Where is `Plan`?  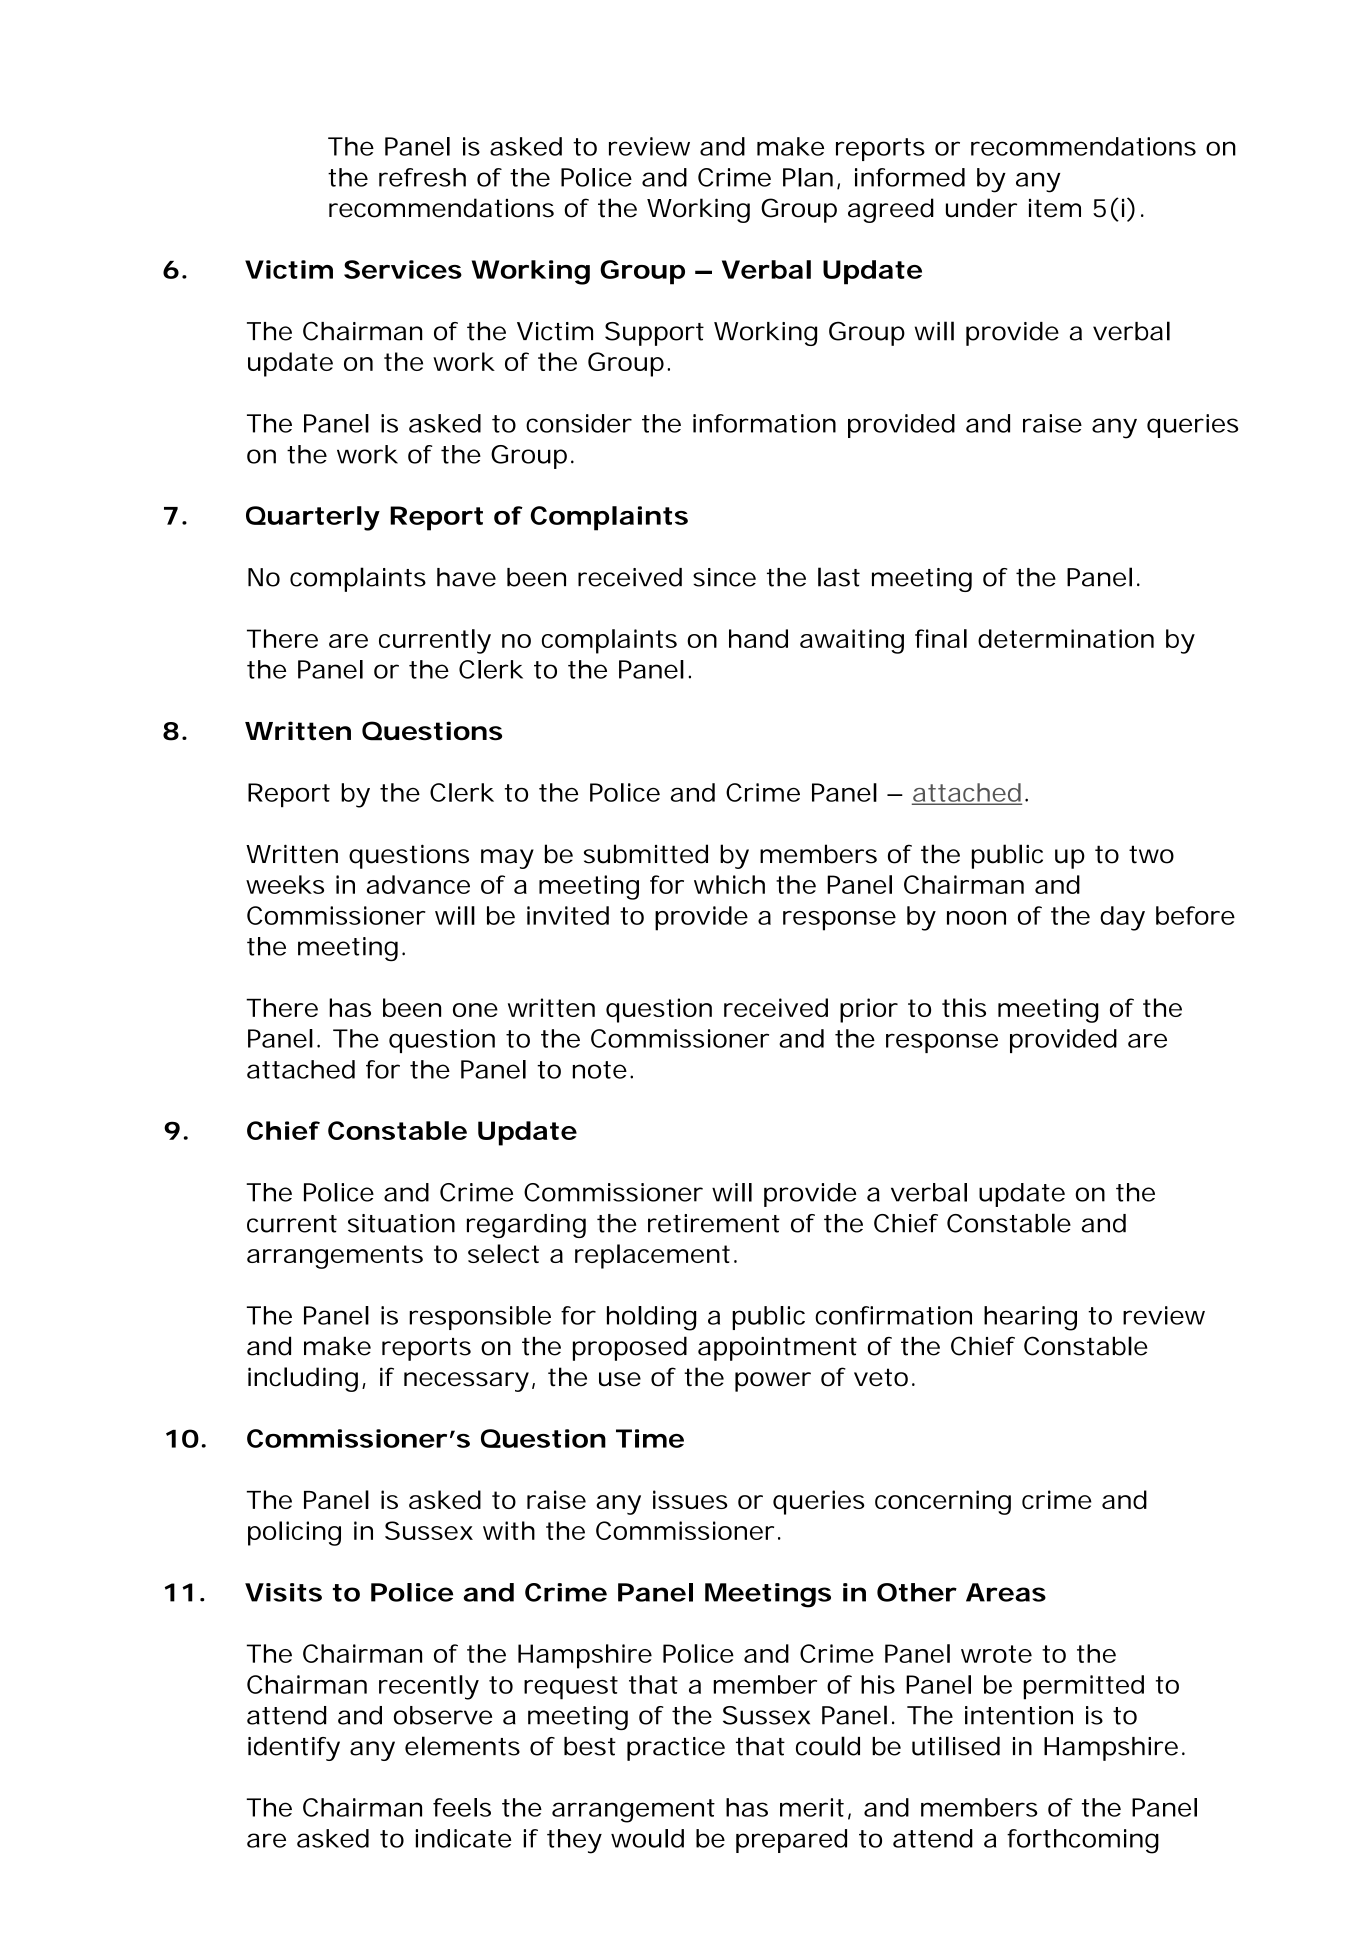 Plan is located at coordinates (808, 177).
